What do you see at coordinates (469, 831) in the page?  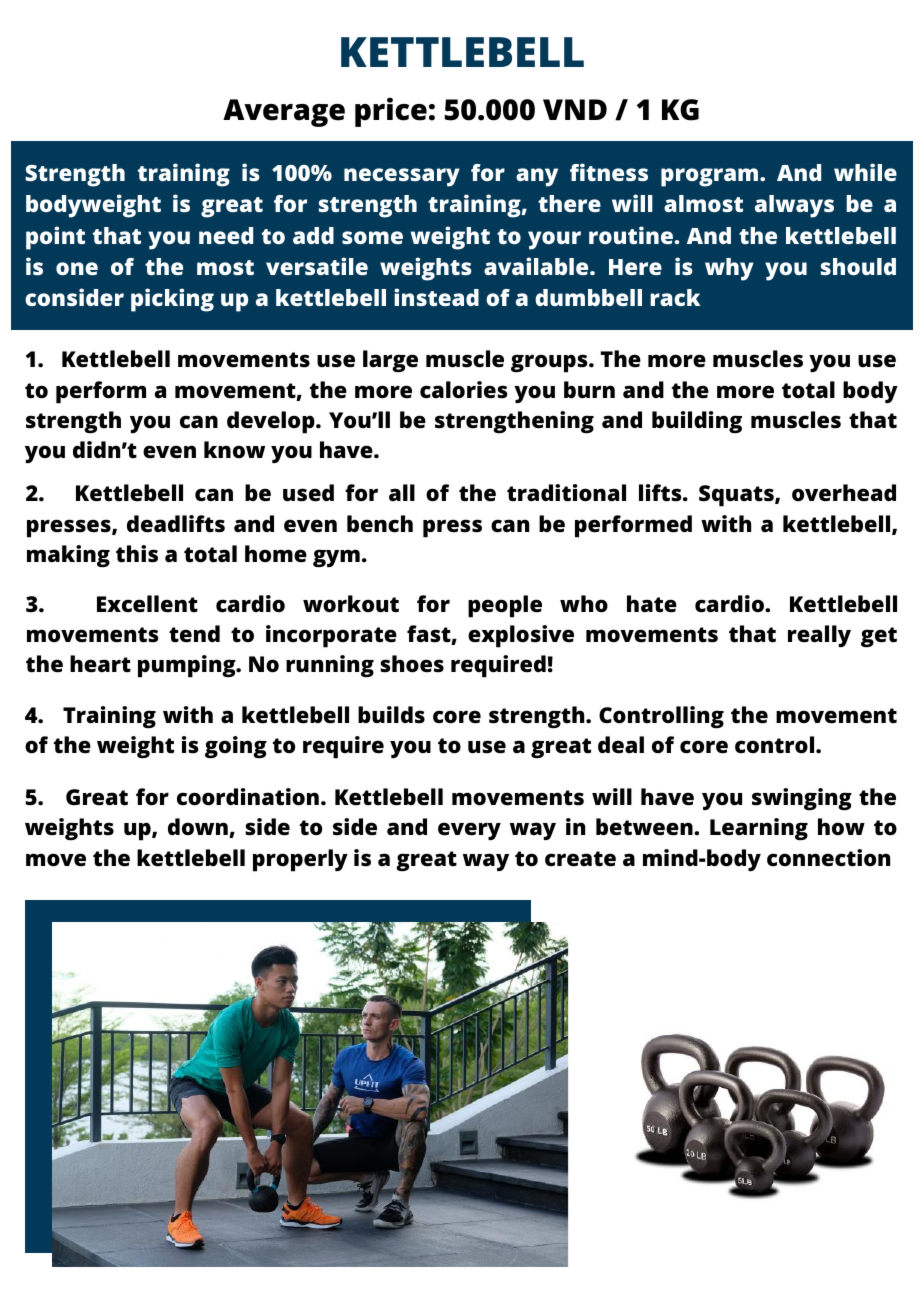 I see `every` at bounding box center [469, 831].
